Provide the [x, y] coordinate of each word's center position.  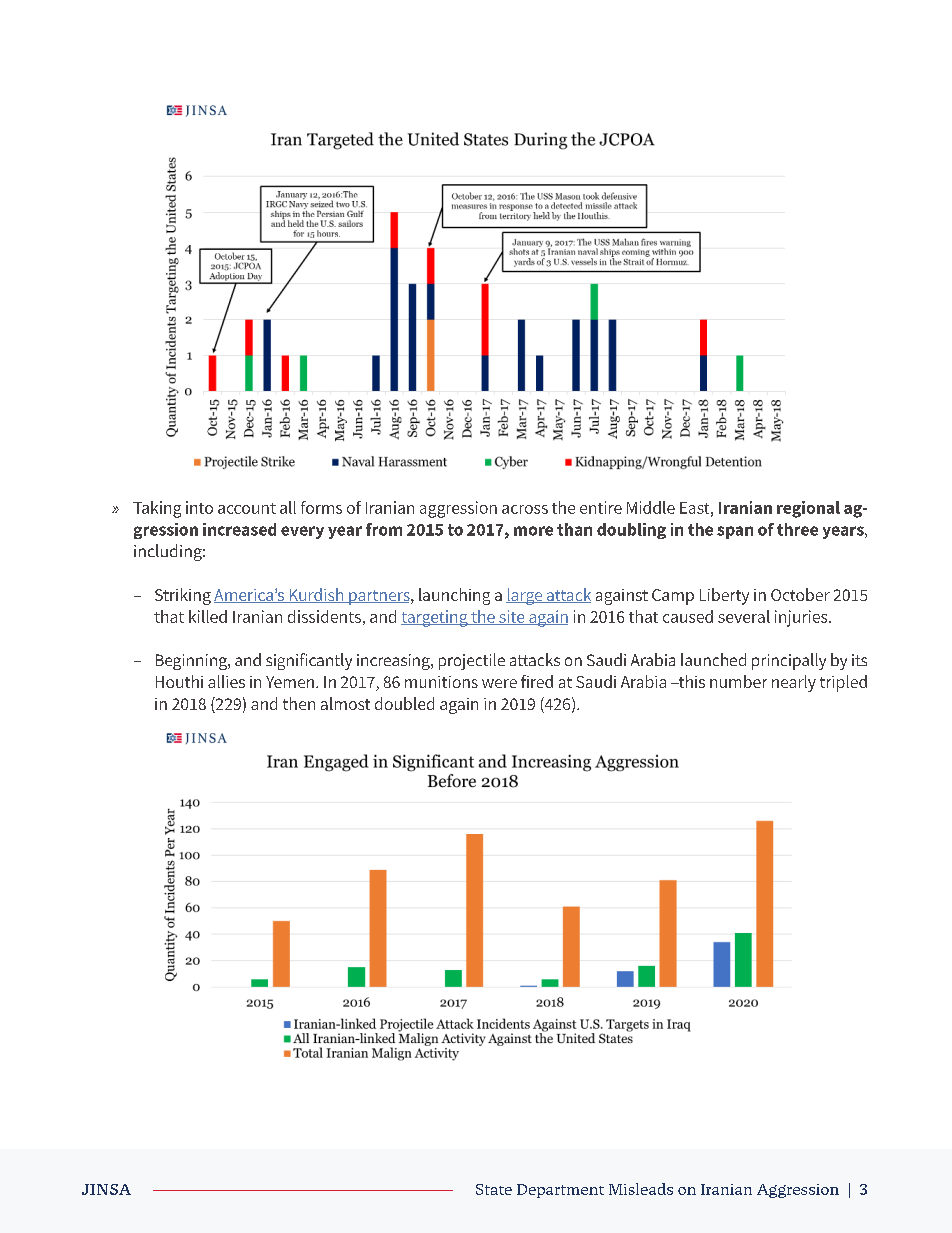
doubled [404, 703]
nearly [794, 683]
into [199, 507]
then [299, 703]
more [533, 531]
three [797, 529]
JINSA [106, 1189]
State [494, 1189]
